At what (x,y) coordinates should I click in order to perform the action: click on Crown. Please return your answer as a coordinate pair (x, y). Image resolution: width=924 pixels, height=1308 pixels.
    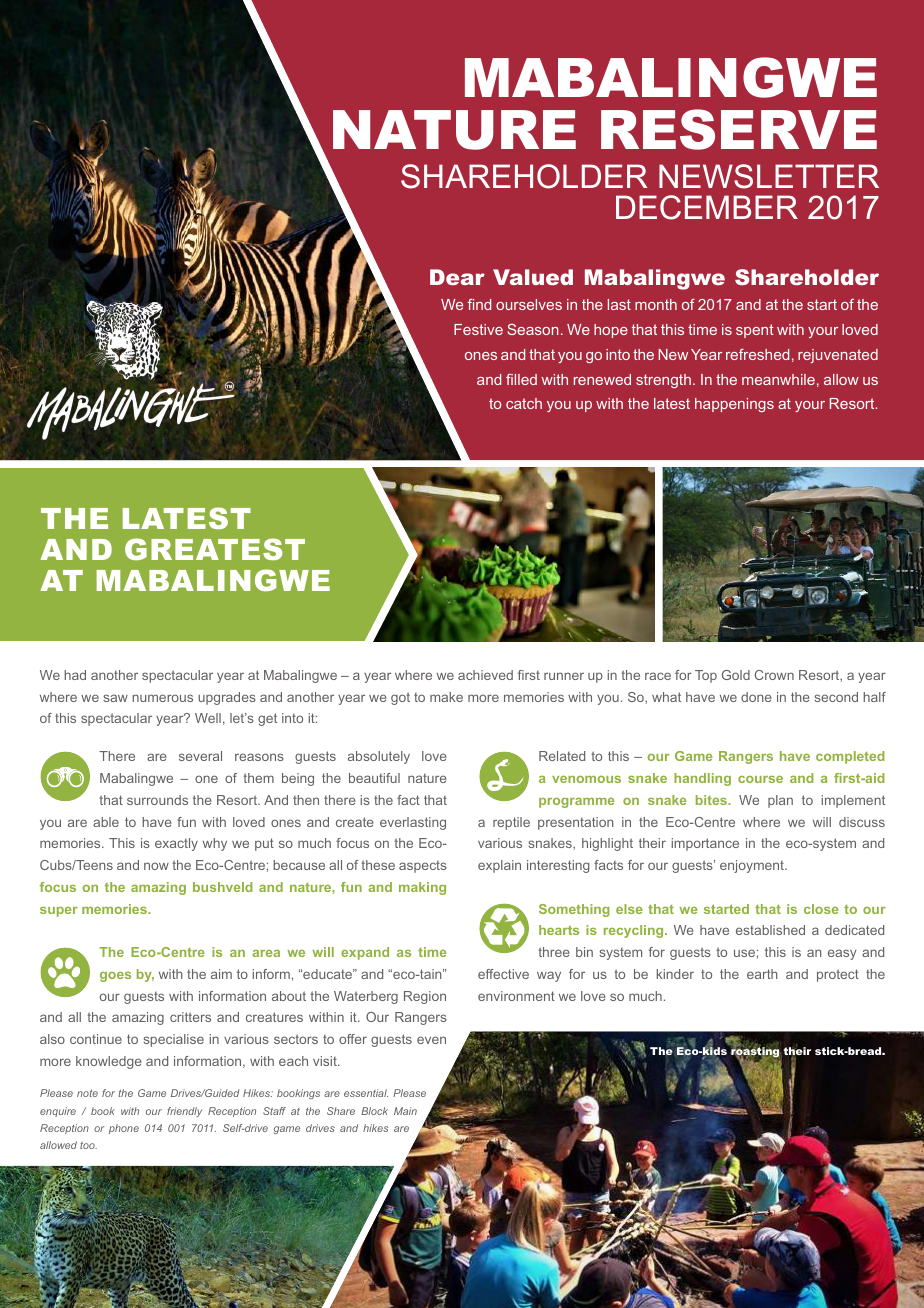
    Looking at the image, I should click on (774, 675).
